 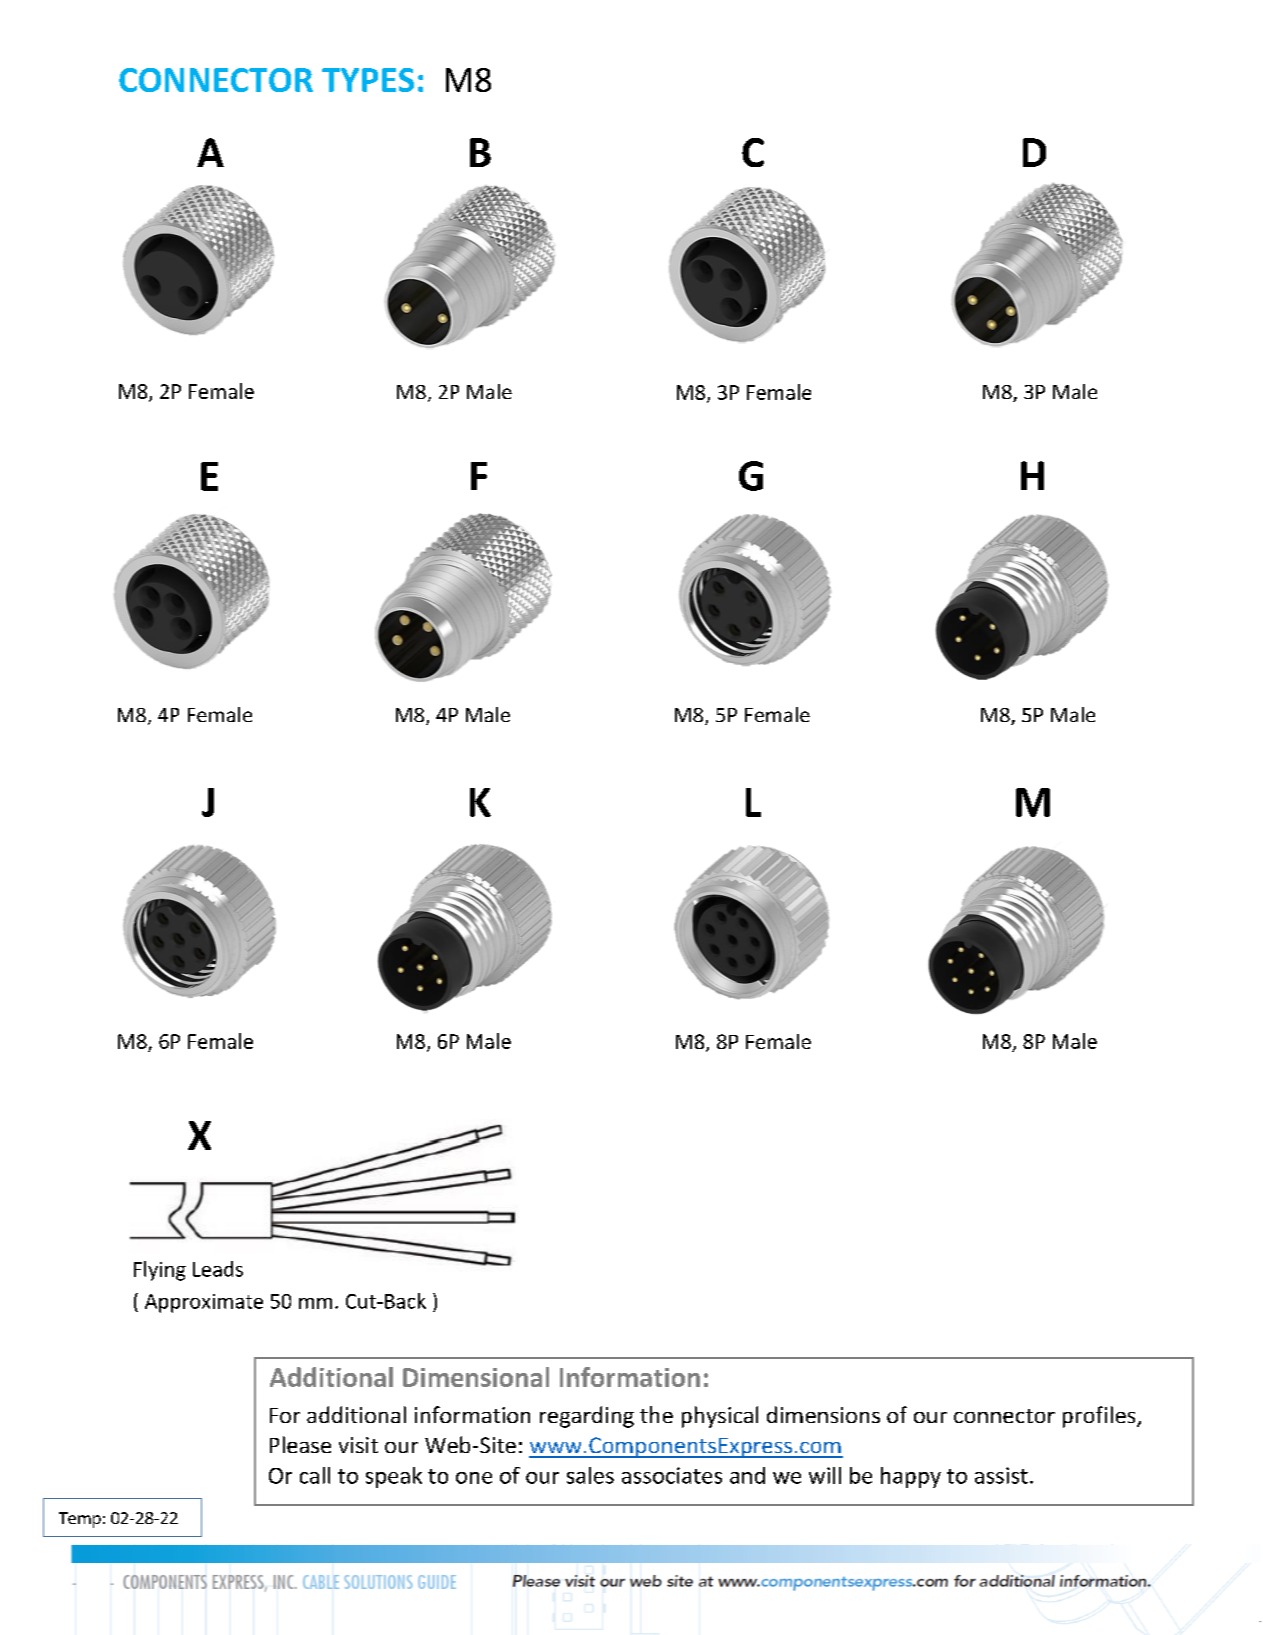 What do you see at coordinates (300, 1444) in the screenshot?
I see `Please` at bounding box center [300, 1444].
